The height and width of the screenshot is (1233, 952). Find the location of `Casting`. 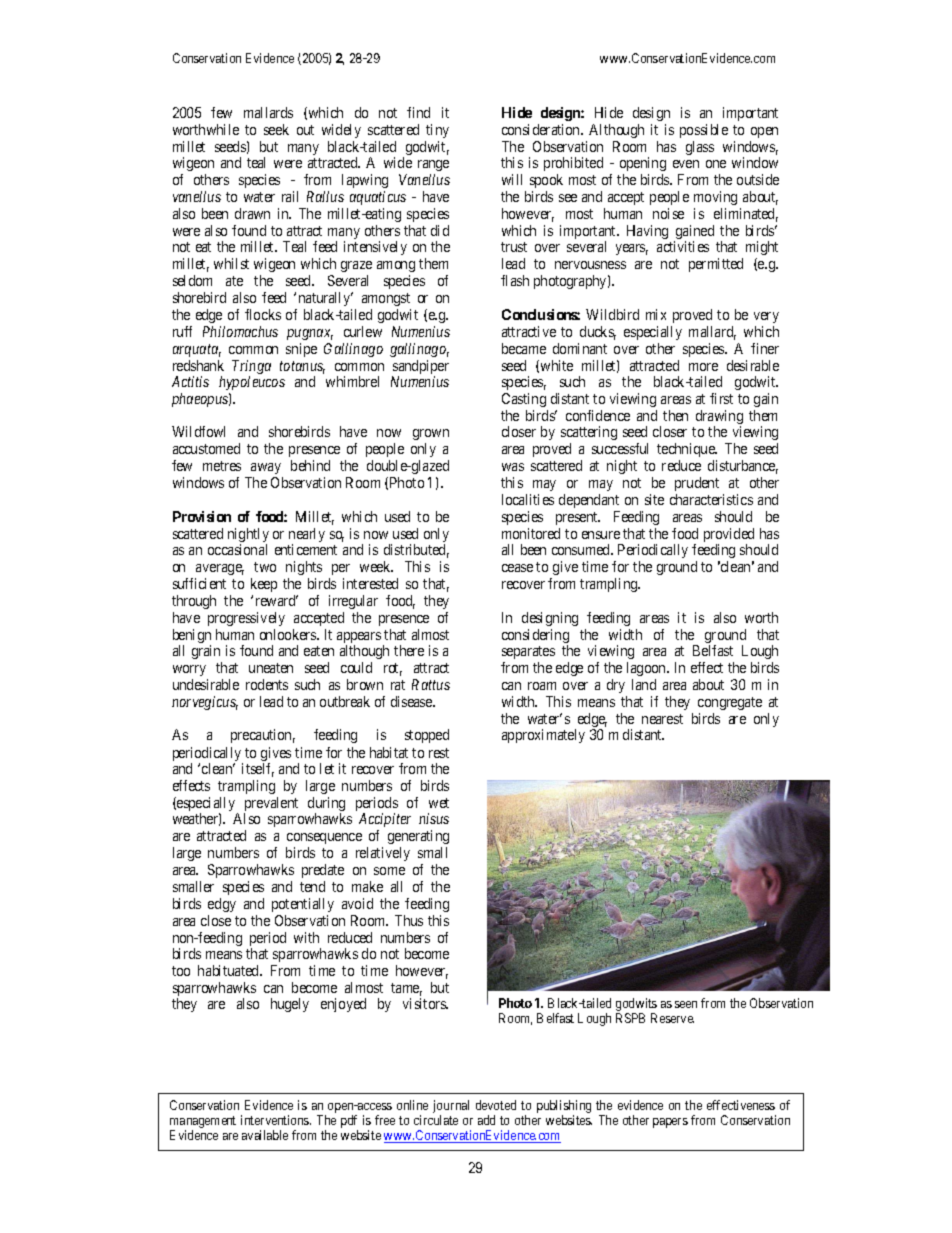

Casting is located at coordinates (524, 400).
